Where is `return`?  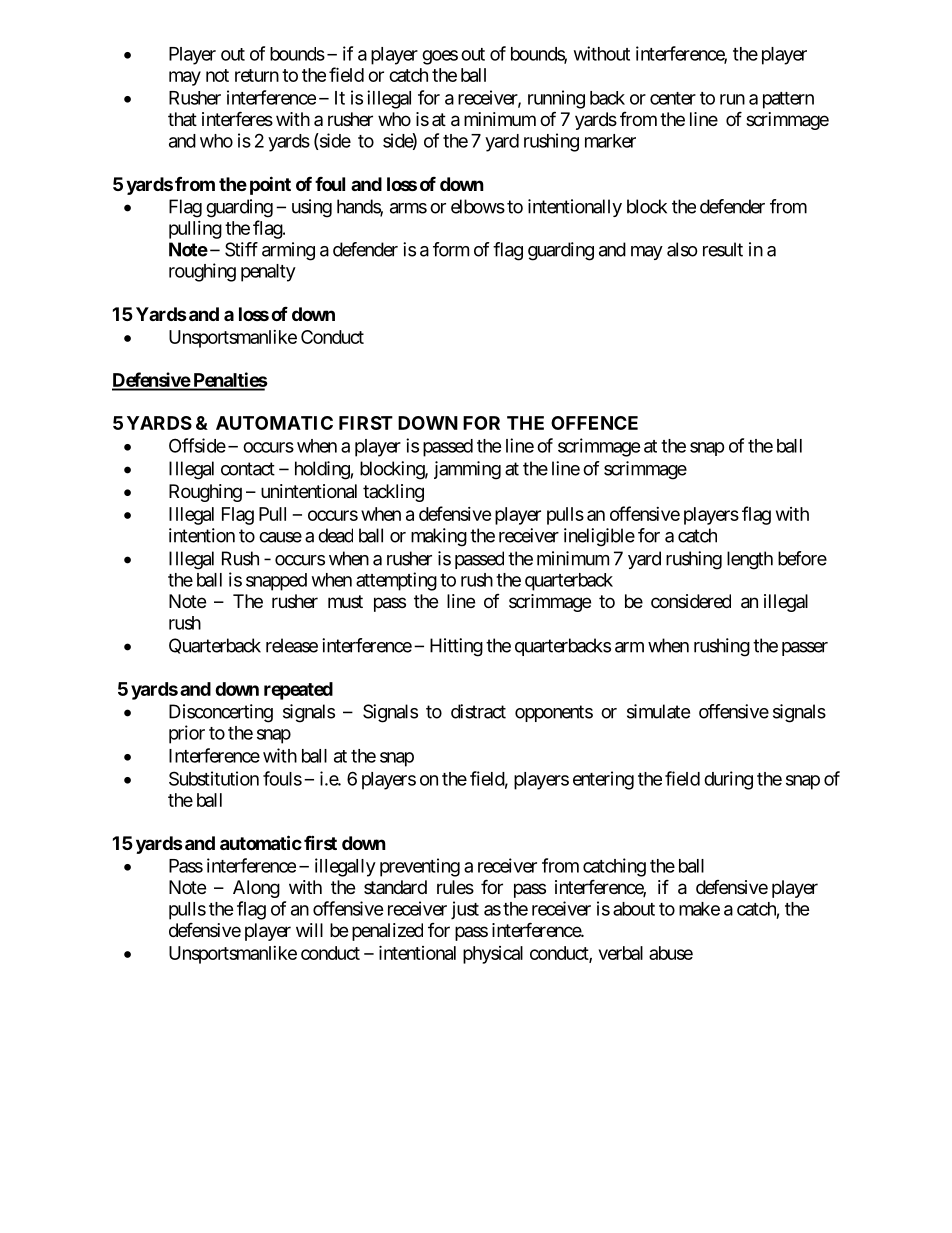
return is located at coordinates (257, 75).
